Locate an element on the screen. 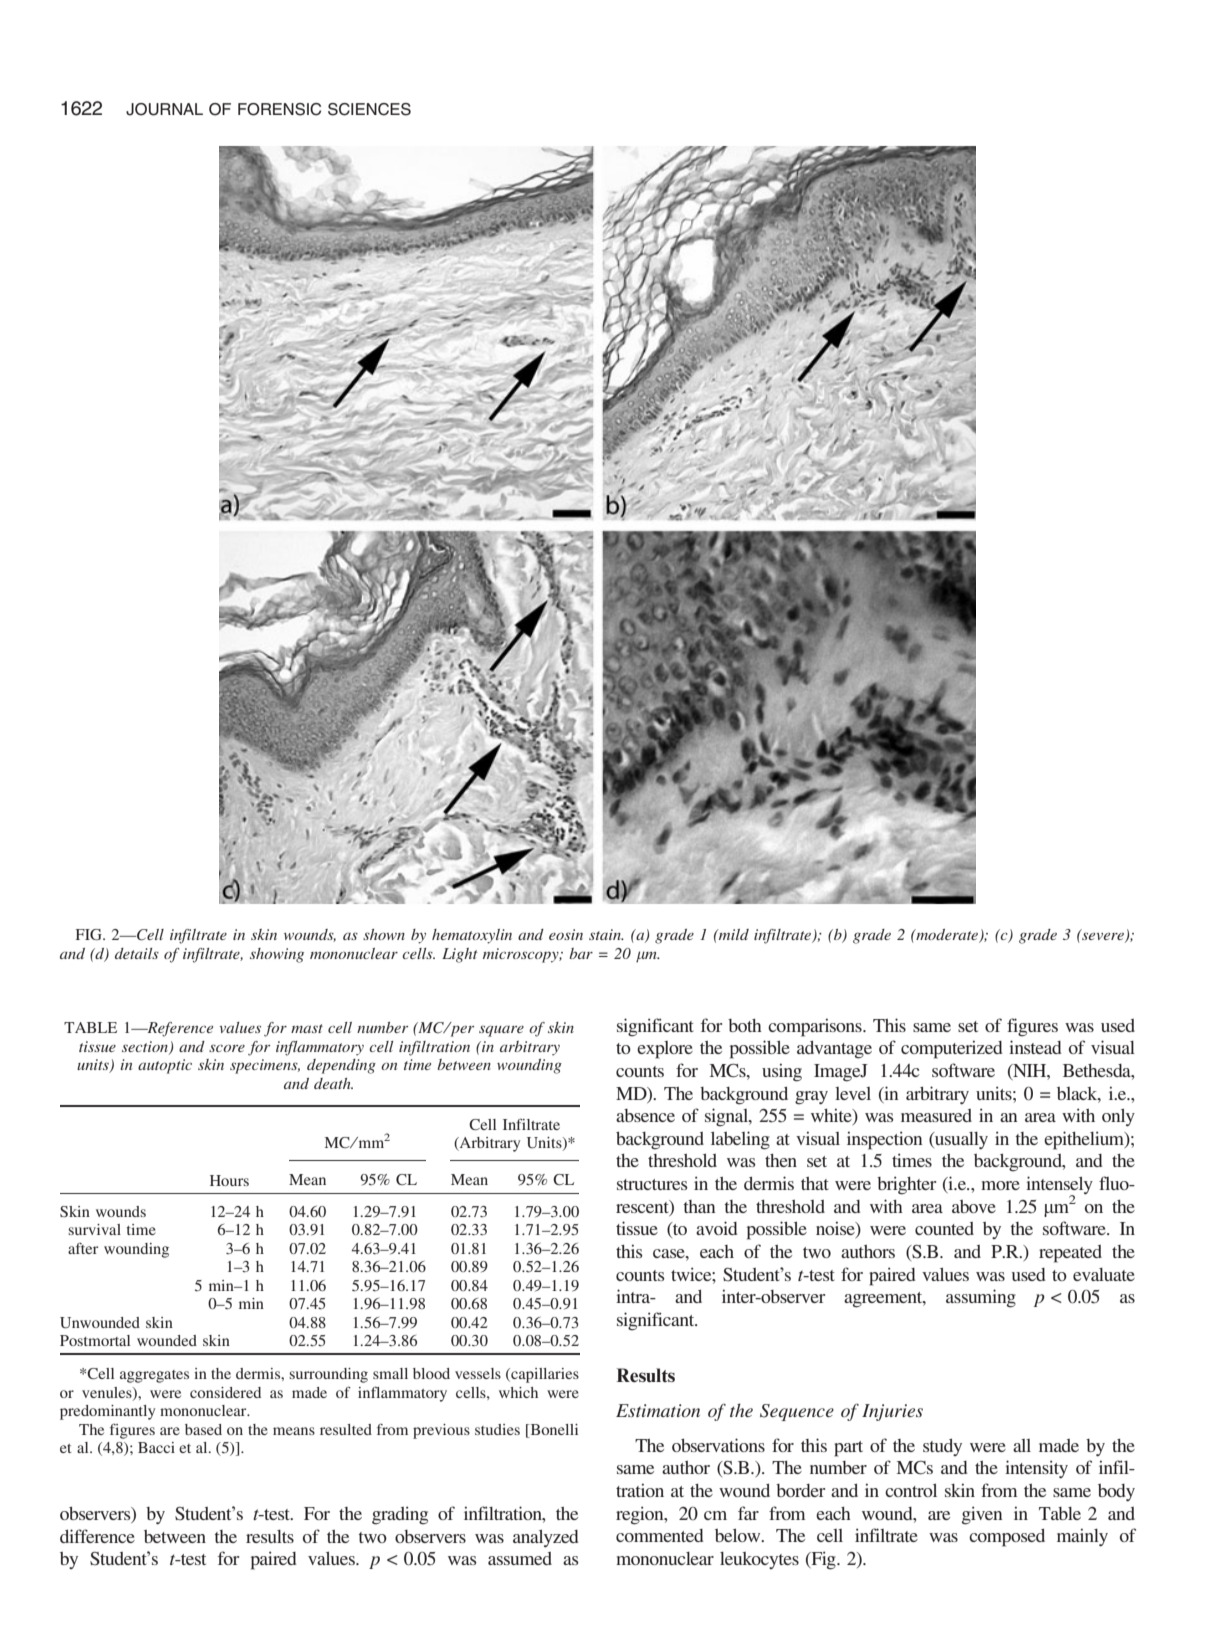 The width and height of the screenshot is (1210, 1641). explore is located at coordinates (665, 1050).
